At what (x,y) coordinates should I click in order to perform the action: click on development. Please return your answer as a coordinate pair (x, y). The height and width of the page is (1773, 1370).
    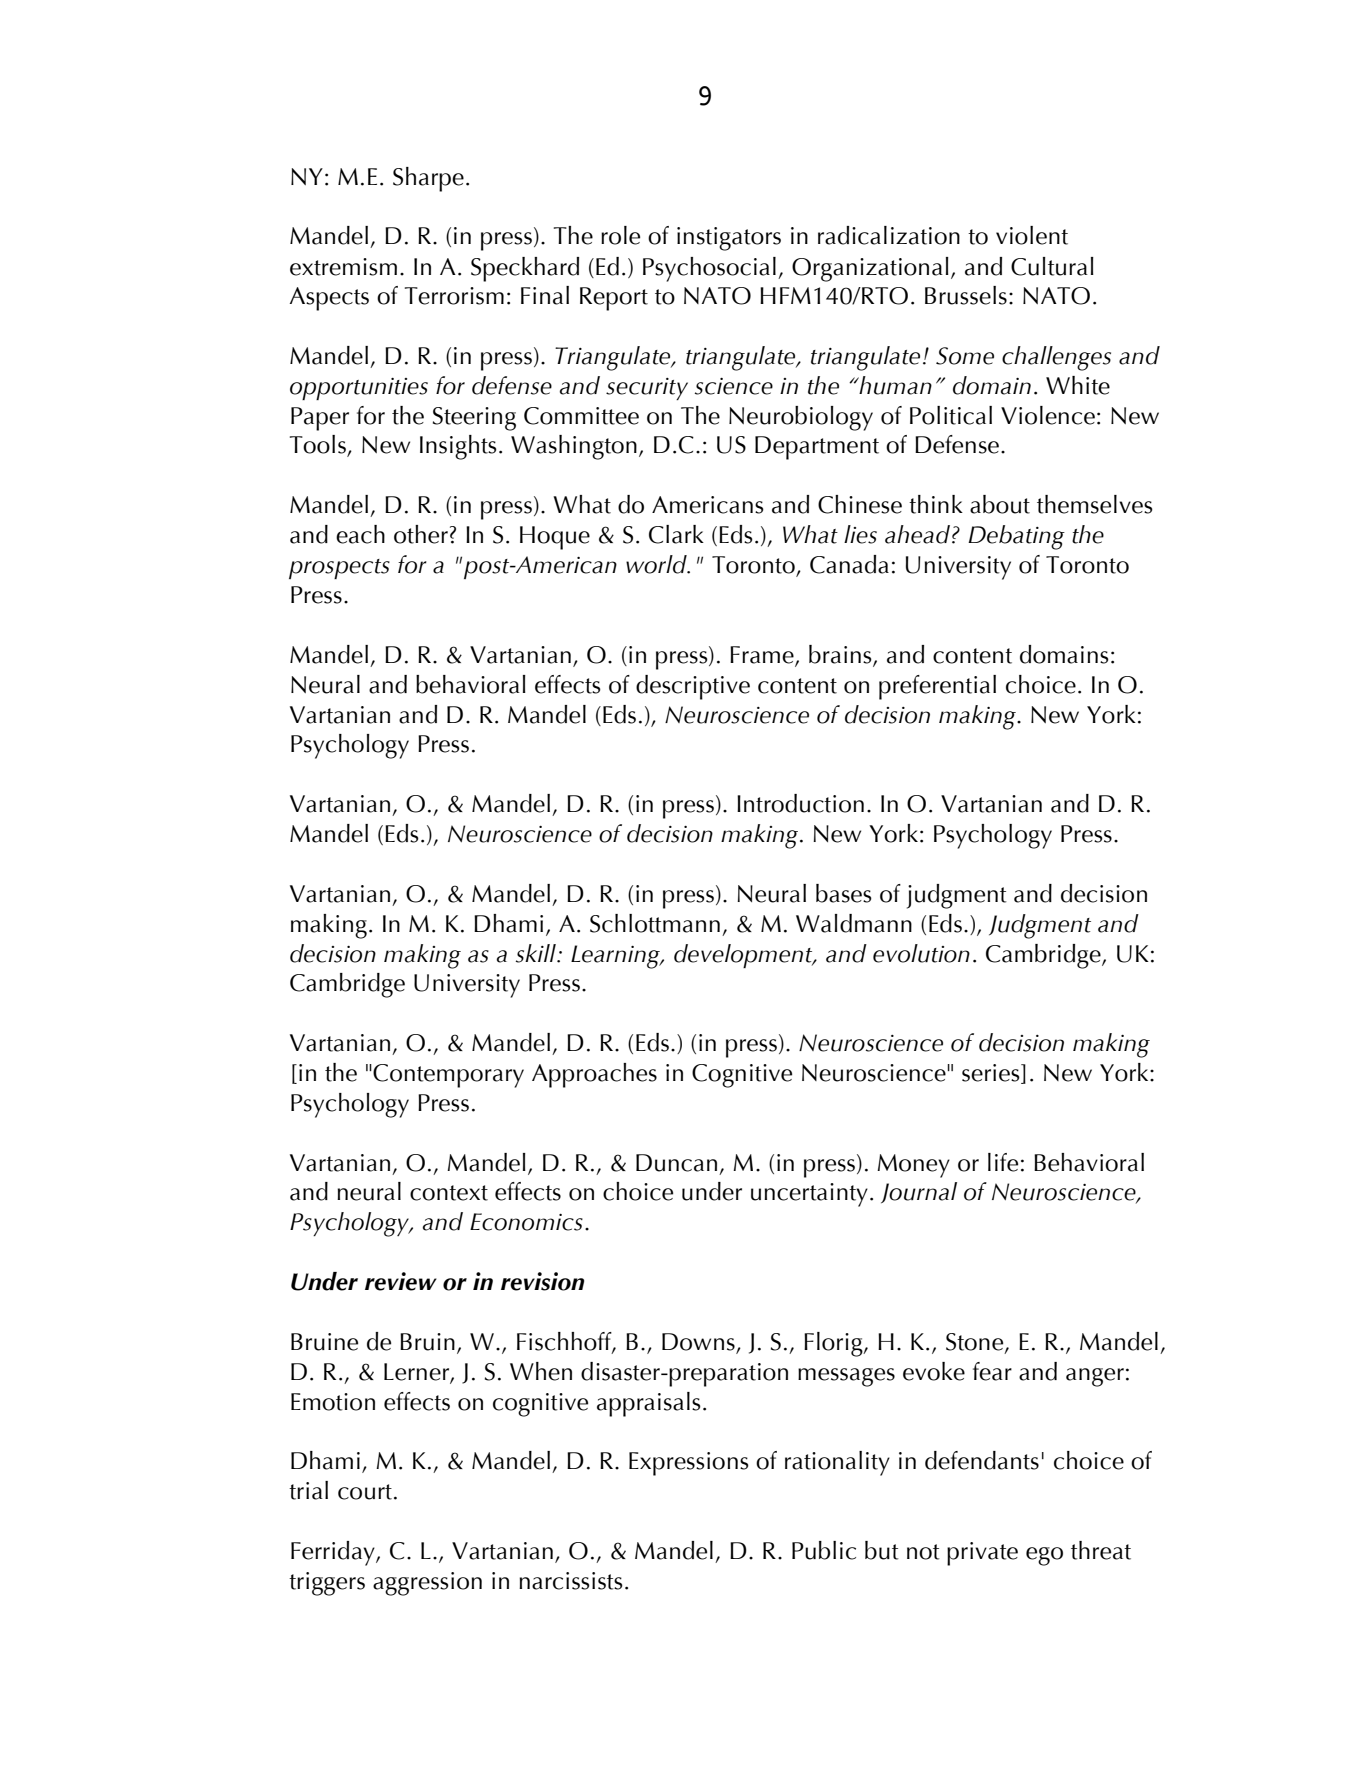
    Looking at the image, I should click on (744, 956).
